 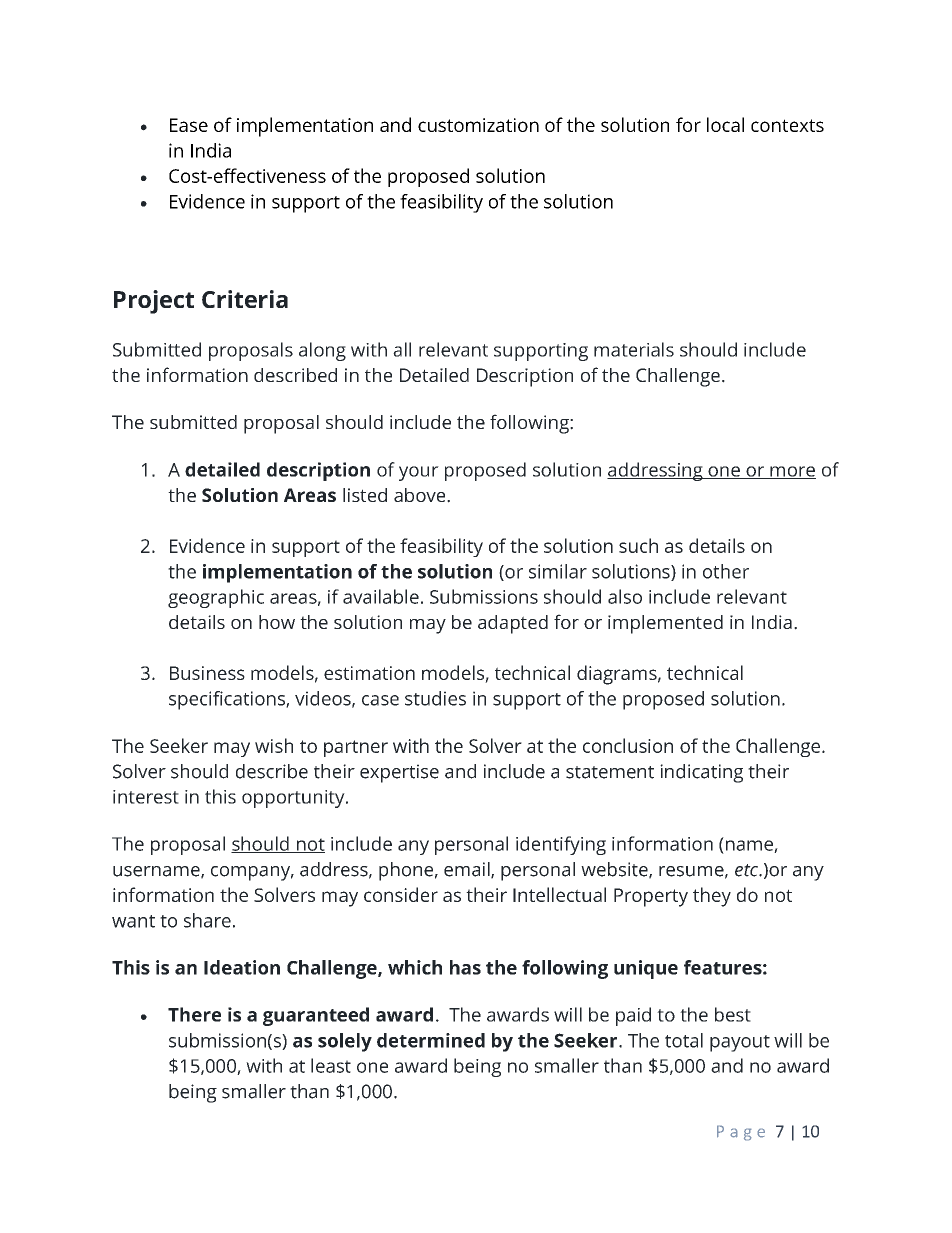 I want to click on Ease, so click(x=189, y=125).
